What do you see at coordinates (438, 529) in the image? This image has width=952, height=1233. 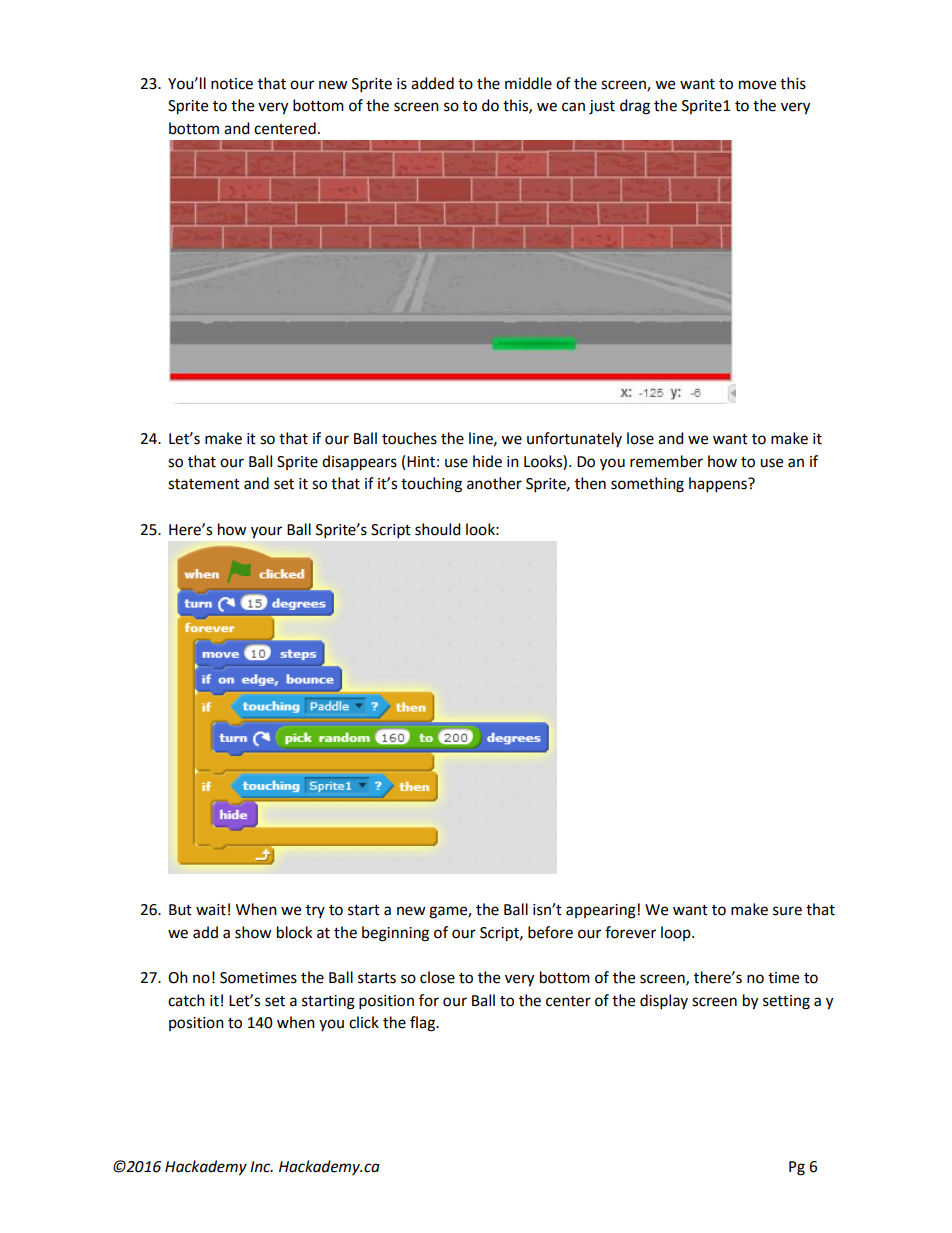 I see `should` at bounding box center [438, 529].
